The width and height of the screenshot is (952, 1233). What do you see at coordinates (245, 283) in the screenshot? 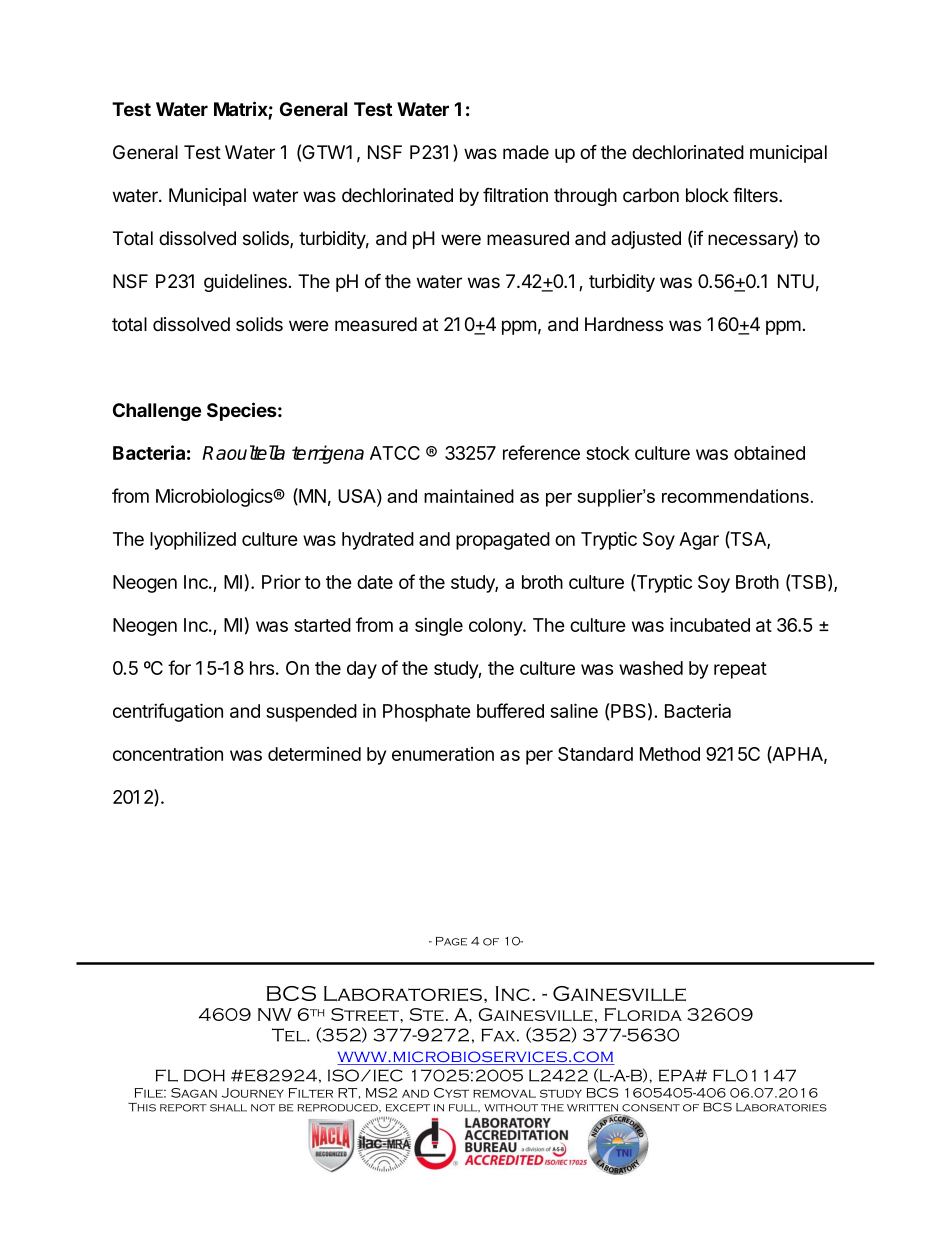
I see `guidelines` at bounding box center [245, 283].
